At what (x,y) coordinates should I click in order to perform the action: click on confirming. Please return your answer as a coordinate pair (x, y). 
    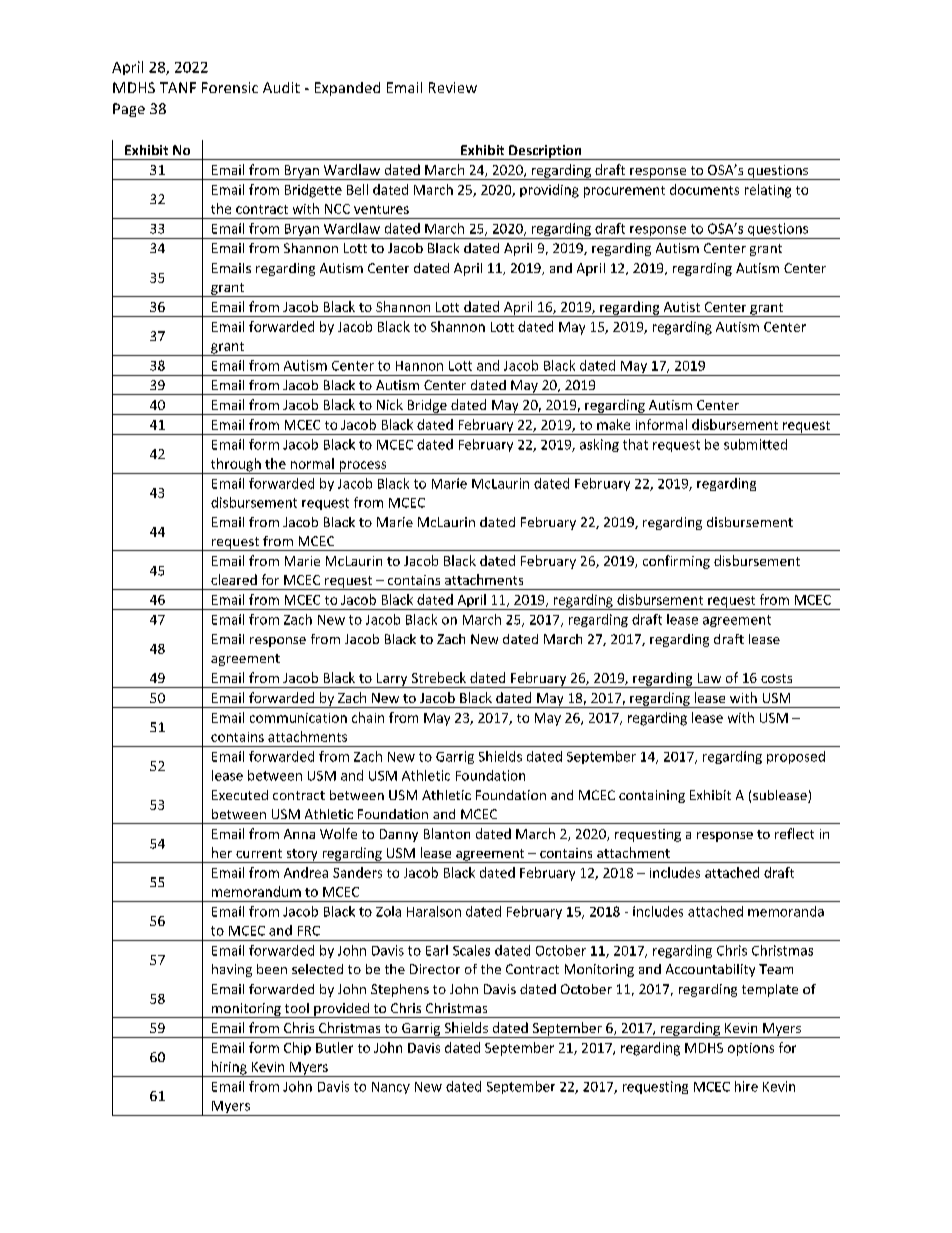
    Looking at the image, I should click on (676, 562).
